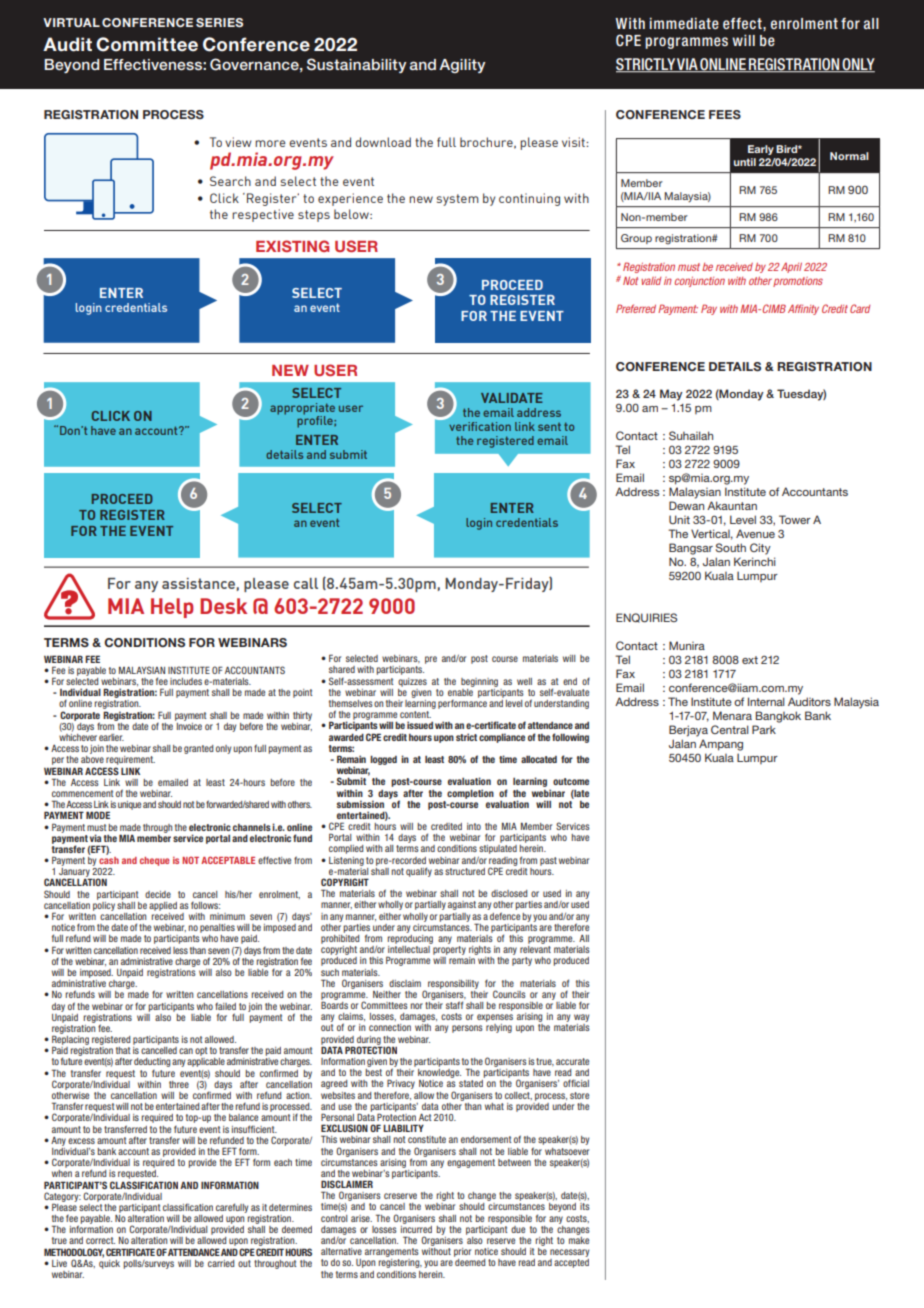 The width and height of the screenshot is (924, 1308). Describe the element at coordinates (219, 22) in the screenshot. I see `SERIES` at that location.
